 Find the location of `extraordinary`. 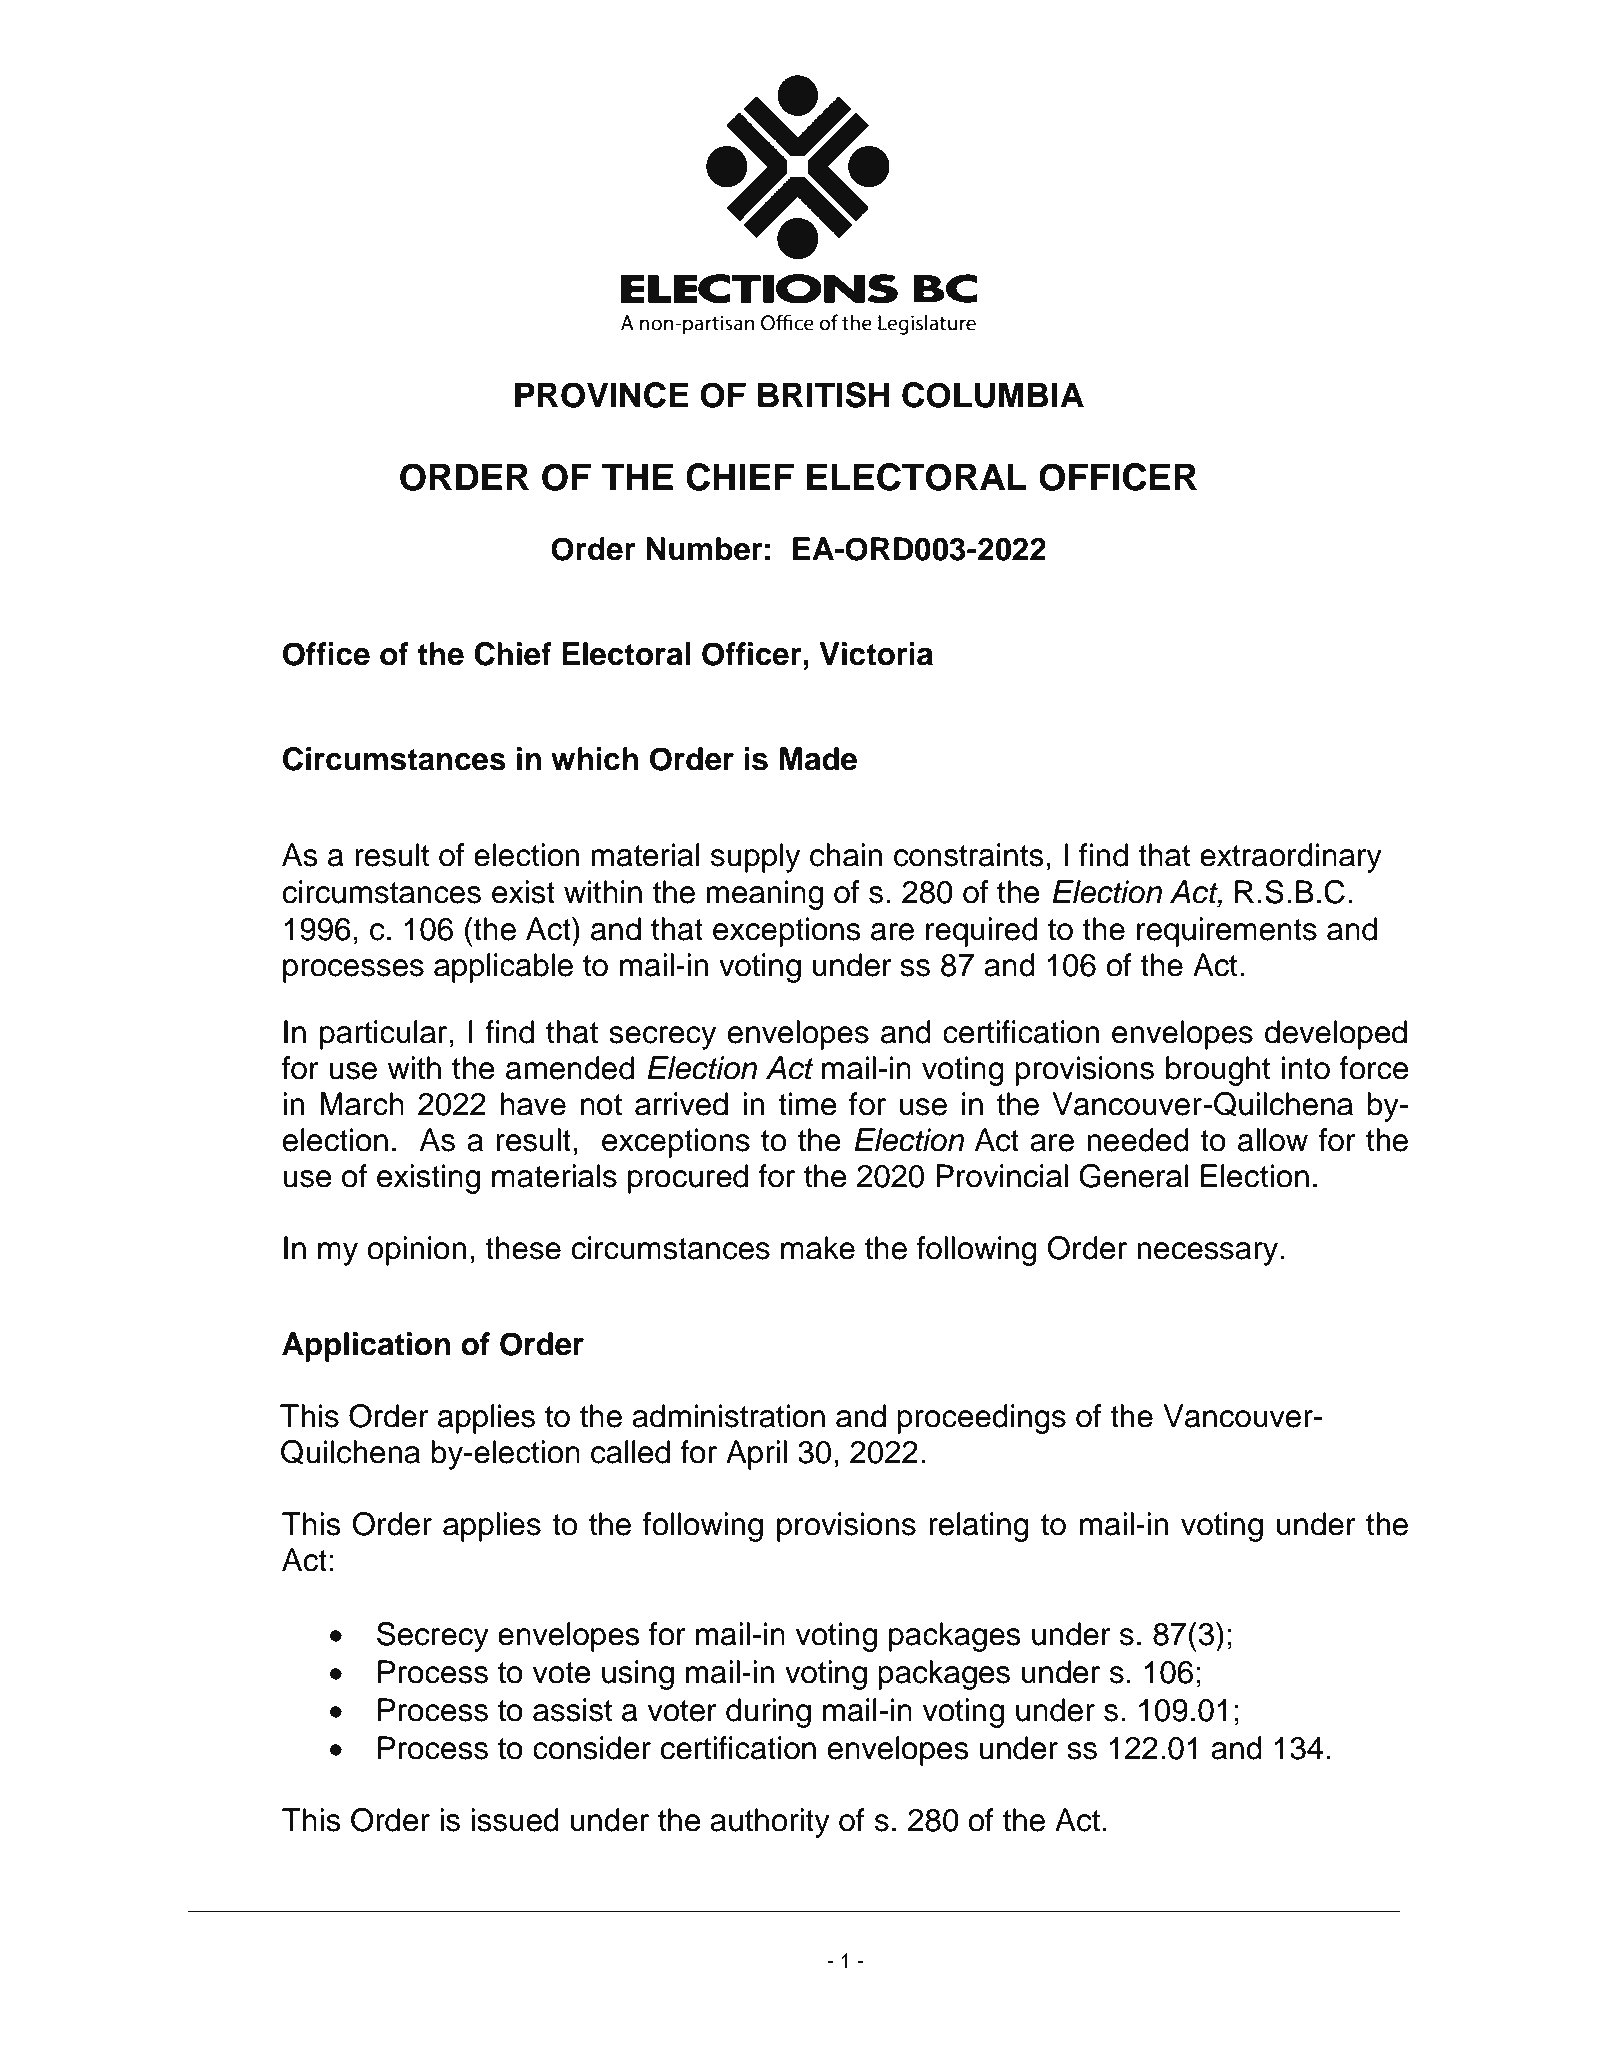

extraordinary is located at coordinates (1291, 858).
